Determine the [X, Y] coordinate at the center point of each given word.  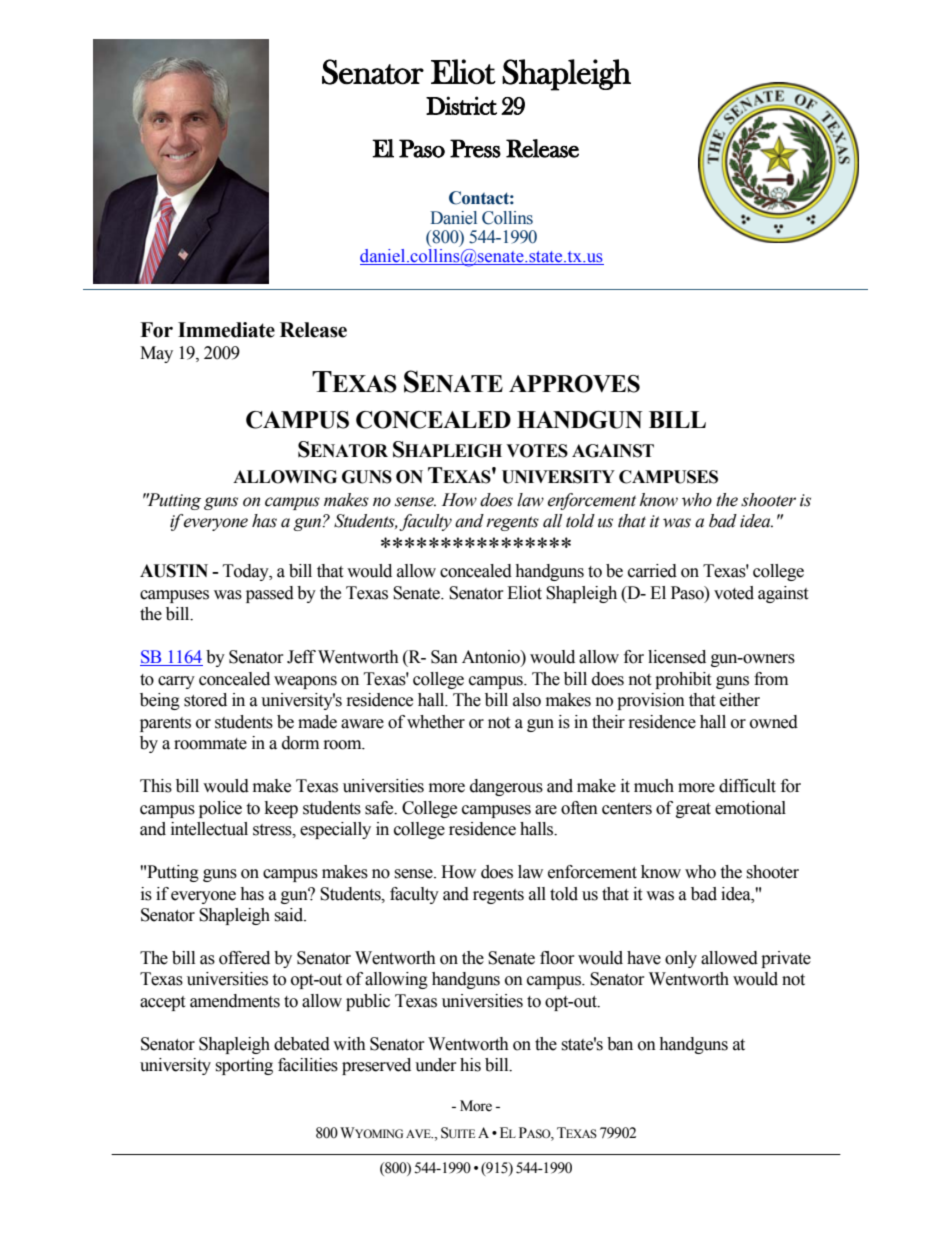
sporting [244, 1066]
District [461, 105]
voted [734, 593]
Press [475, 148]
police [220, 809]
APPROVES [574, 384]
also [527, 700]
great [693, 810]
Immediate [226, 330]
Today [247, 572]
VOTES [537, 451]
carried [652, 571]
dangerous [506, 787]
